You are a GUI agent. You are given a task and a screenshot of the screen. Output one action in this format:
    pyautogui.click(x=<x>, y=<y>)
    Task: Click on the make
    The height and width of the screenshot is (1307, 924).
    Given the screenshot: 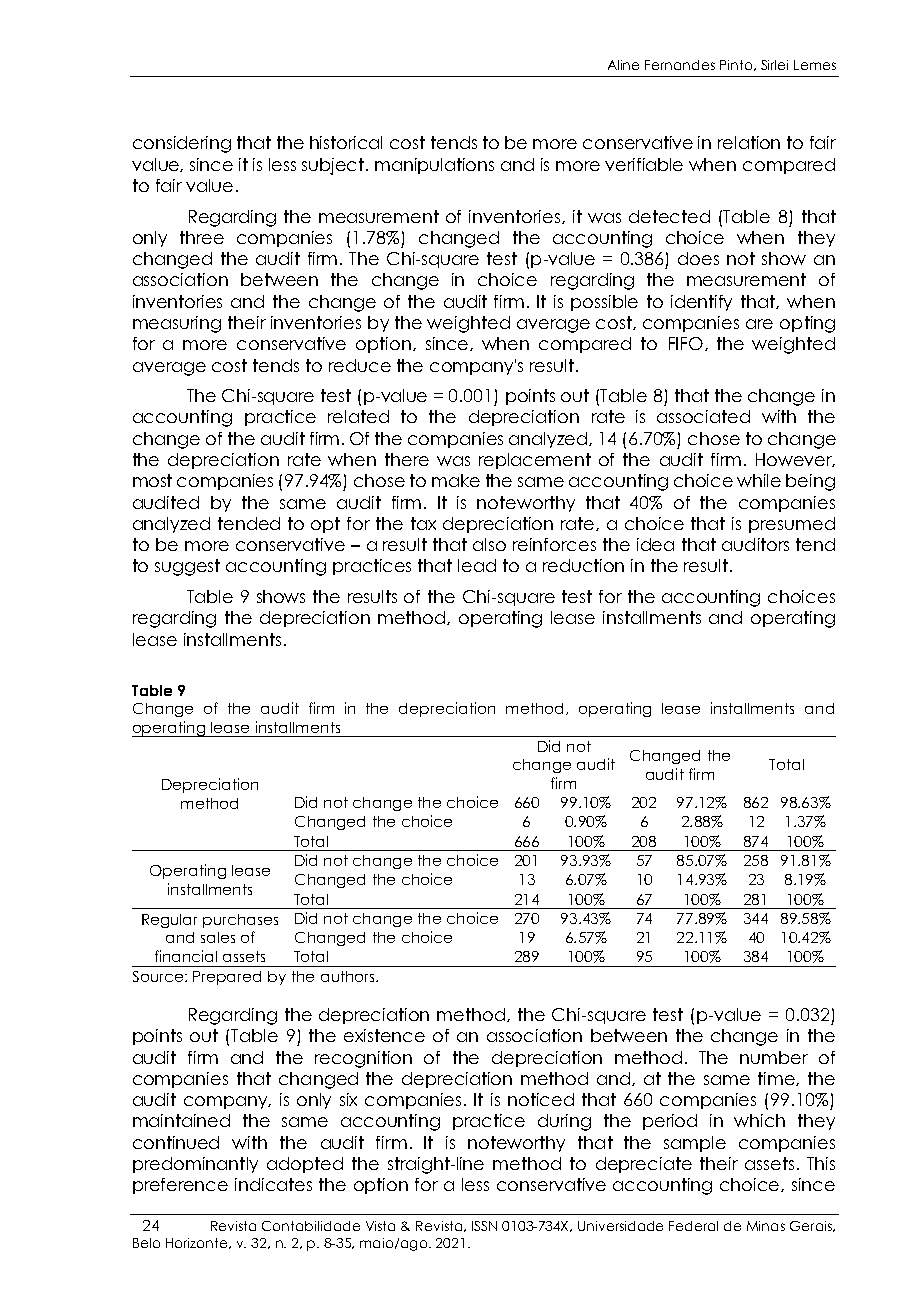 What is the action you would take?
    pyautogui.click(x=456, y=480)
